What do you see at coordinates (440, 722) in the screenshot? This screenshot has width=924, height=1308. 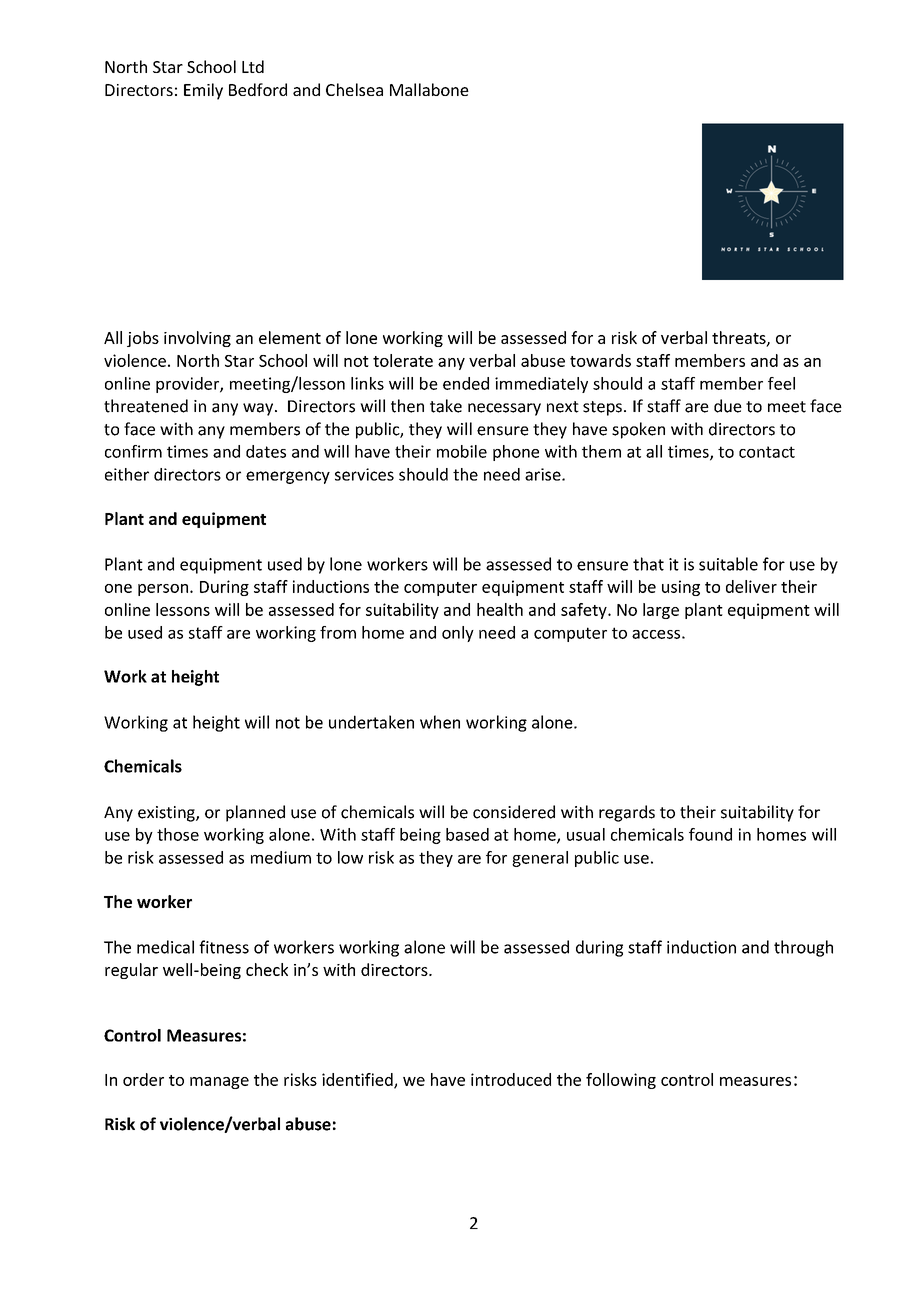 I see `when` at bounding box center [440, 722].
